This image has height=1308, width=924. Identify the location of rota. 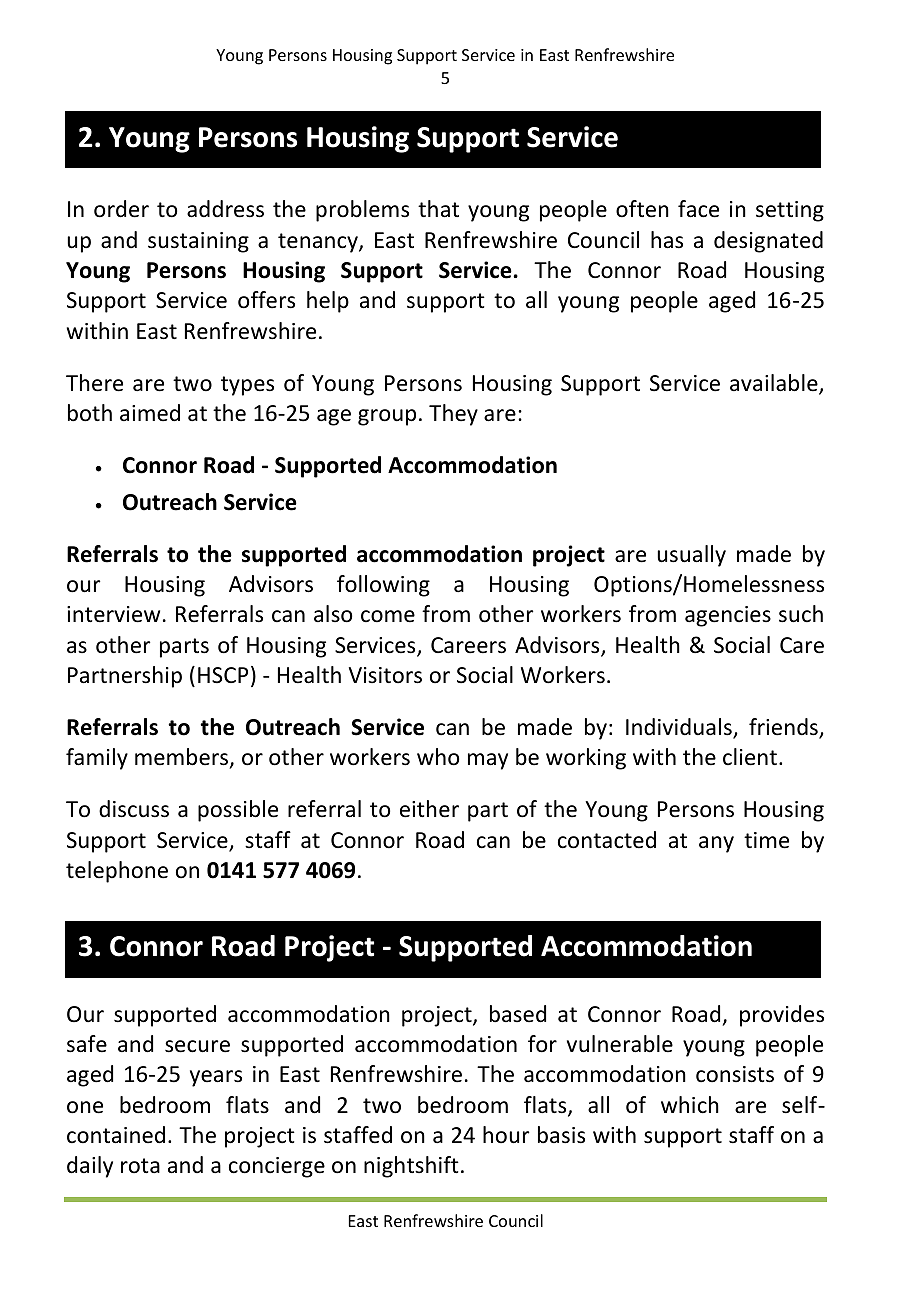
(140, 1166).
